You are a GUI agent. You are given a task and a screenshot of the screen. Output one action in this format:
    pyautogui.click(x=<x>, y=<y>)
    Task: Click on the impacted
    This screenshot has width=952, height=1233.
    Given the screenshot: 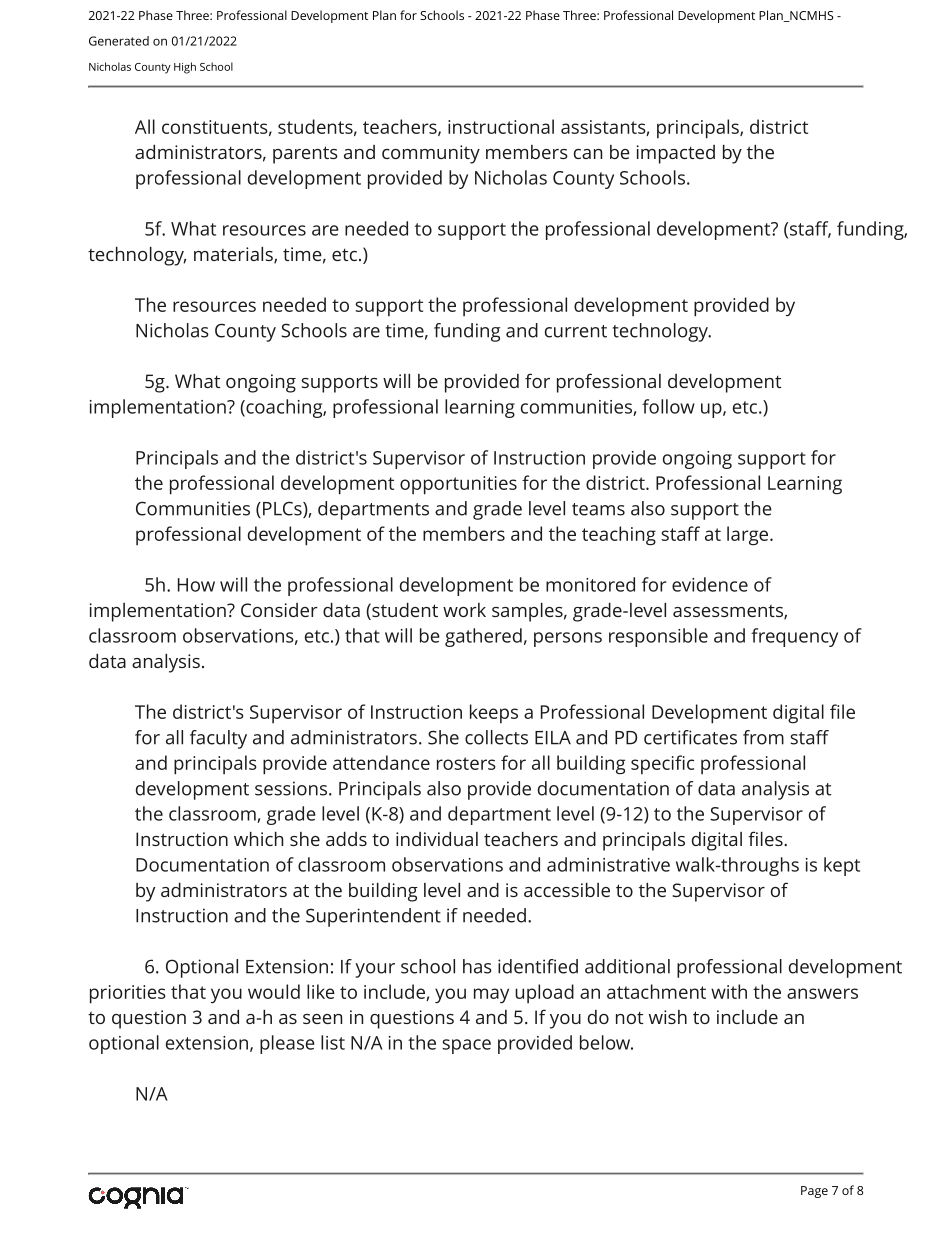 What is the action you would take?
    pyautogui.click(x=676, y=154)
